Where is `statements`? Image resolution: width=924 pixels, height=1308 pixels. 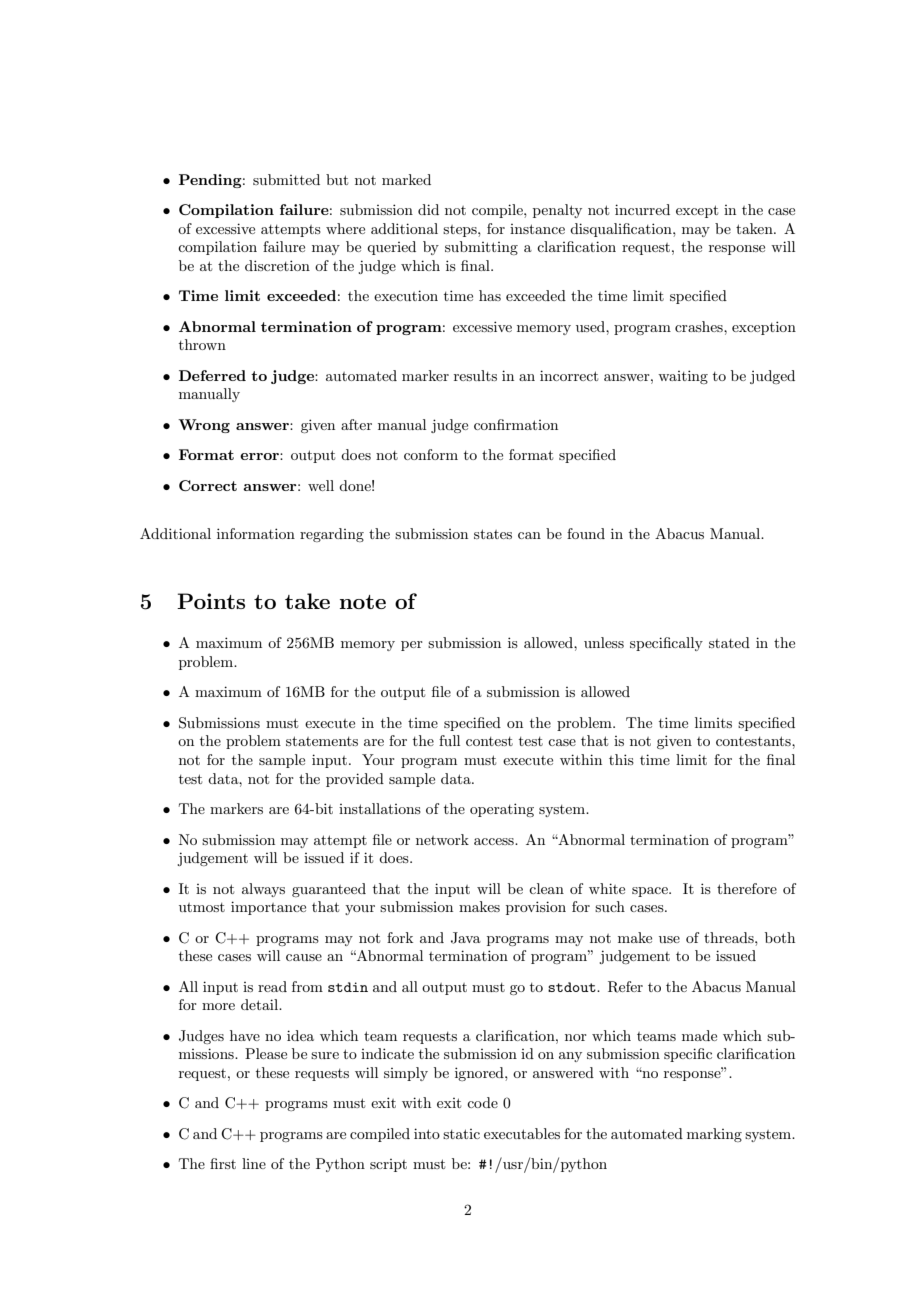 statements is located at coordinates (322, 741).
